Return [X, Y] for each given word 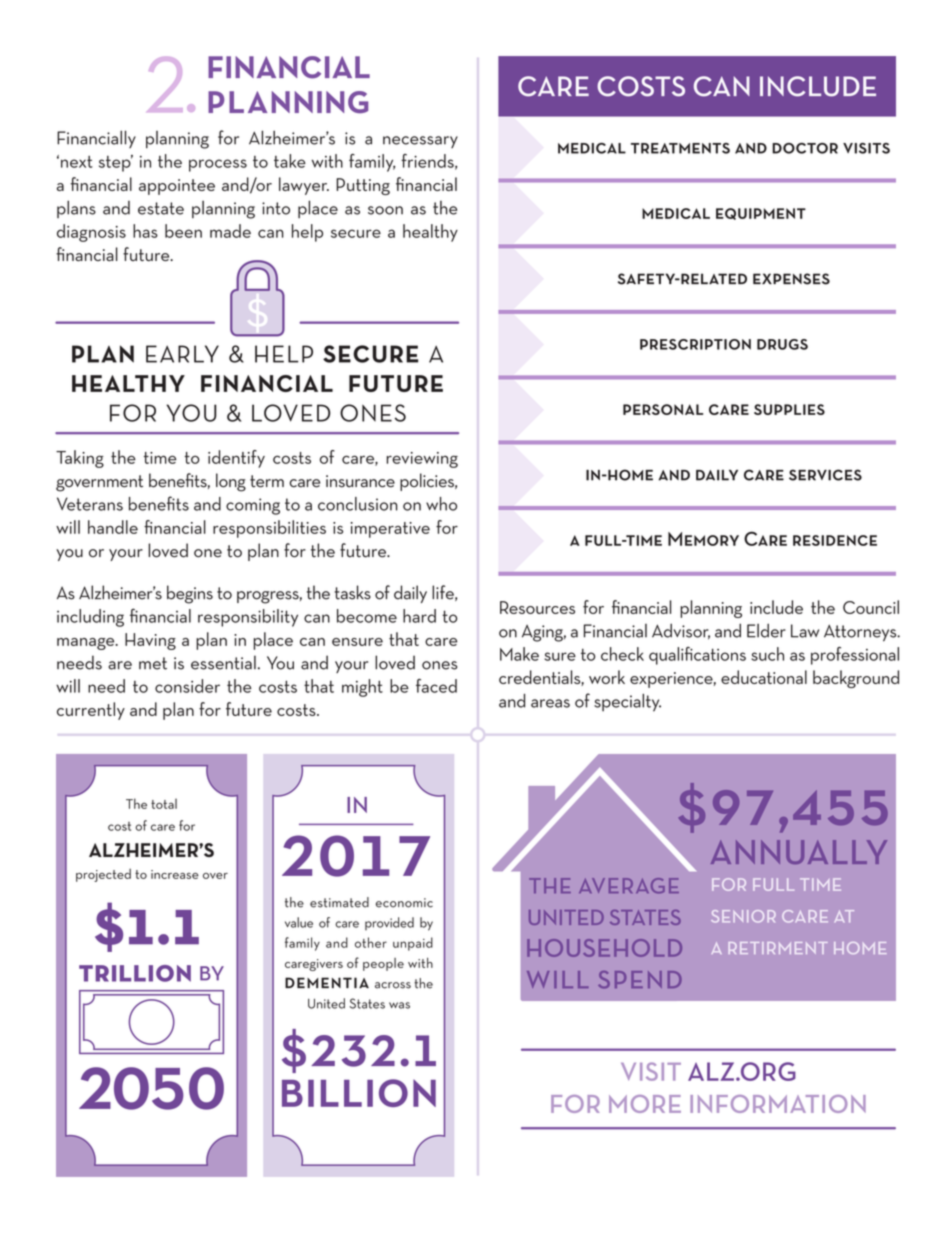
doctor [805, 148]
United [326, 1003]
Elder [766, 630]
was [399, 1005]
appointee [177, 187]
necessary [420, 142]
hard [419, 616]
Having [150, 641]
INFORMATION [778, 1104]
